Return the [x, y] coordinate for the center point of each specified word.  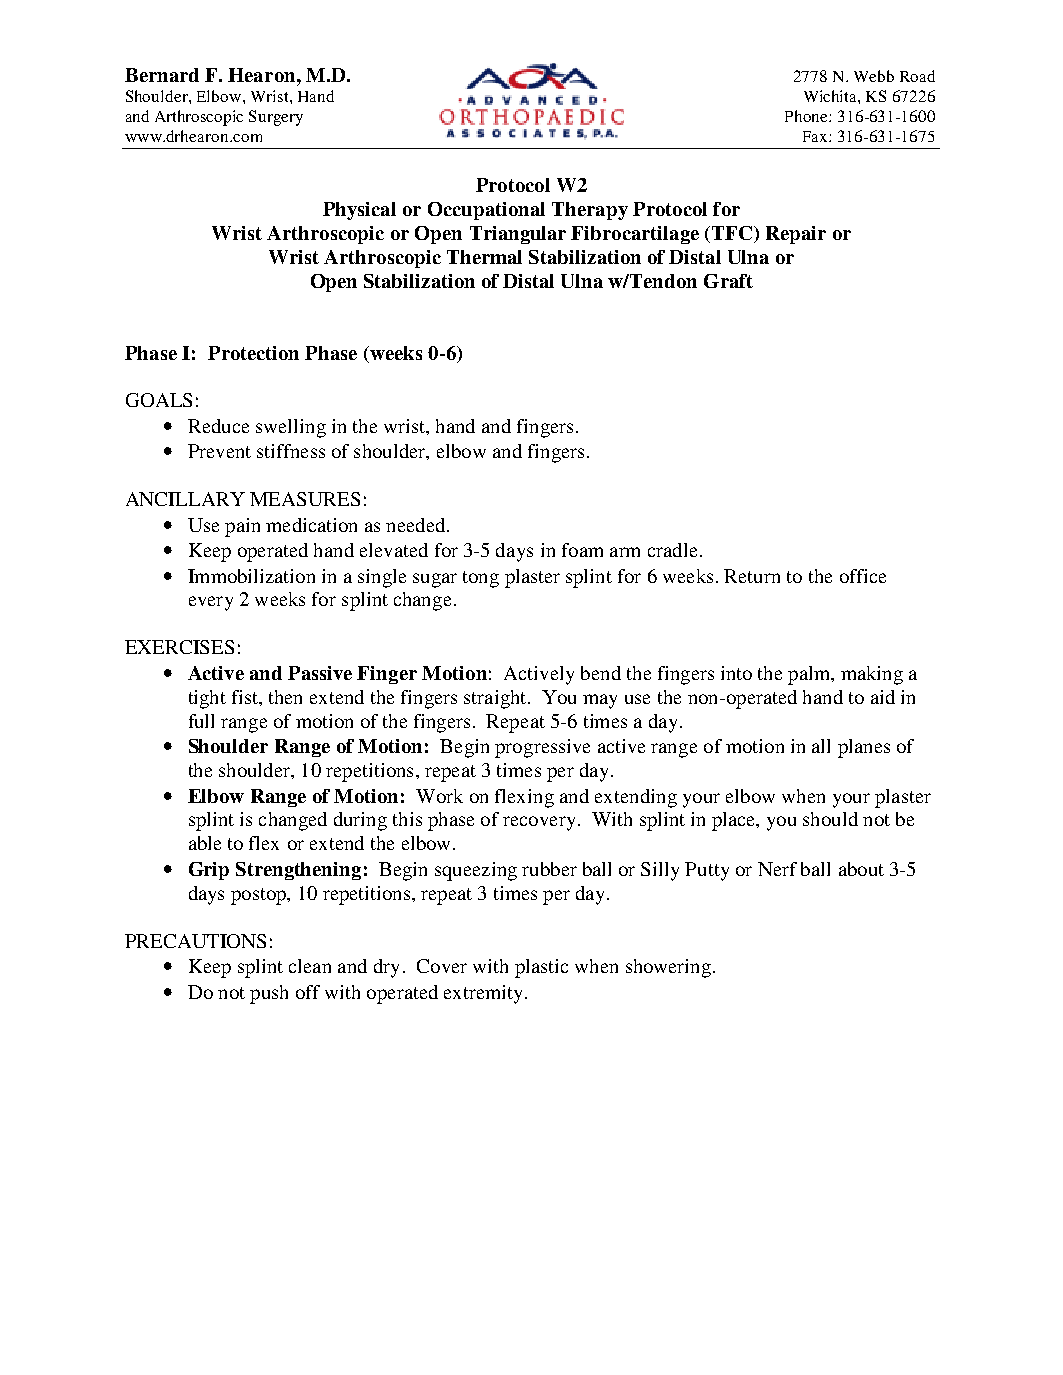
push [269, 994]
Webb [874, 76]
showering [668, 968]
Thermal [484, 257]
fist [246, 697]
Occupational [486, 211]
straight [496, 699]
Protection [253, 353]
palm [810, 675]
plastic [541, 968]
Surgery [276, 118]
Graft [728, 281]
